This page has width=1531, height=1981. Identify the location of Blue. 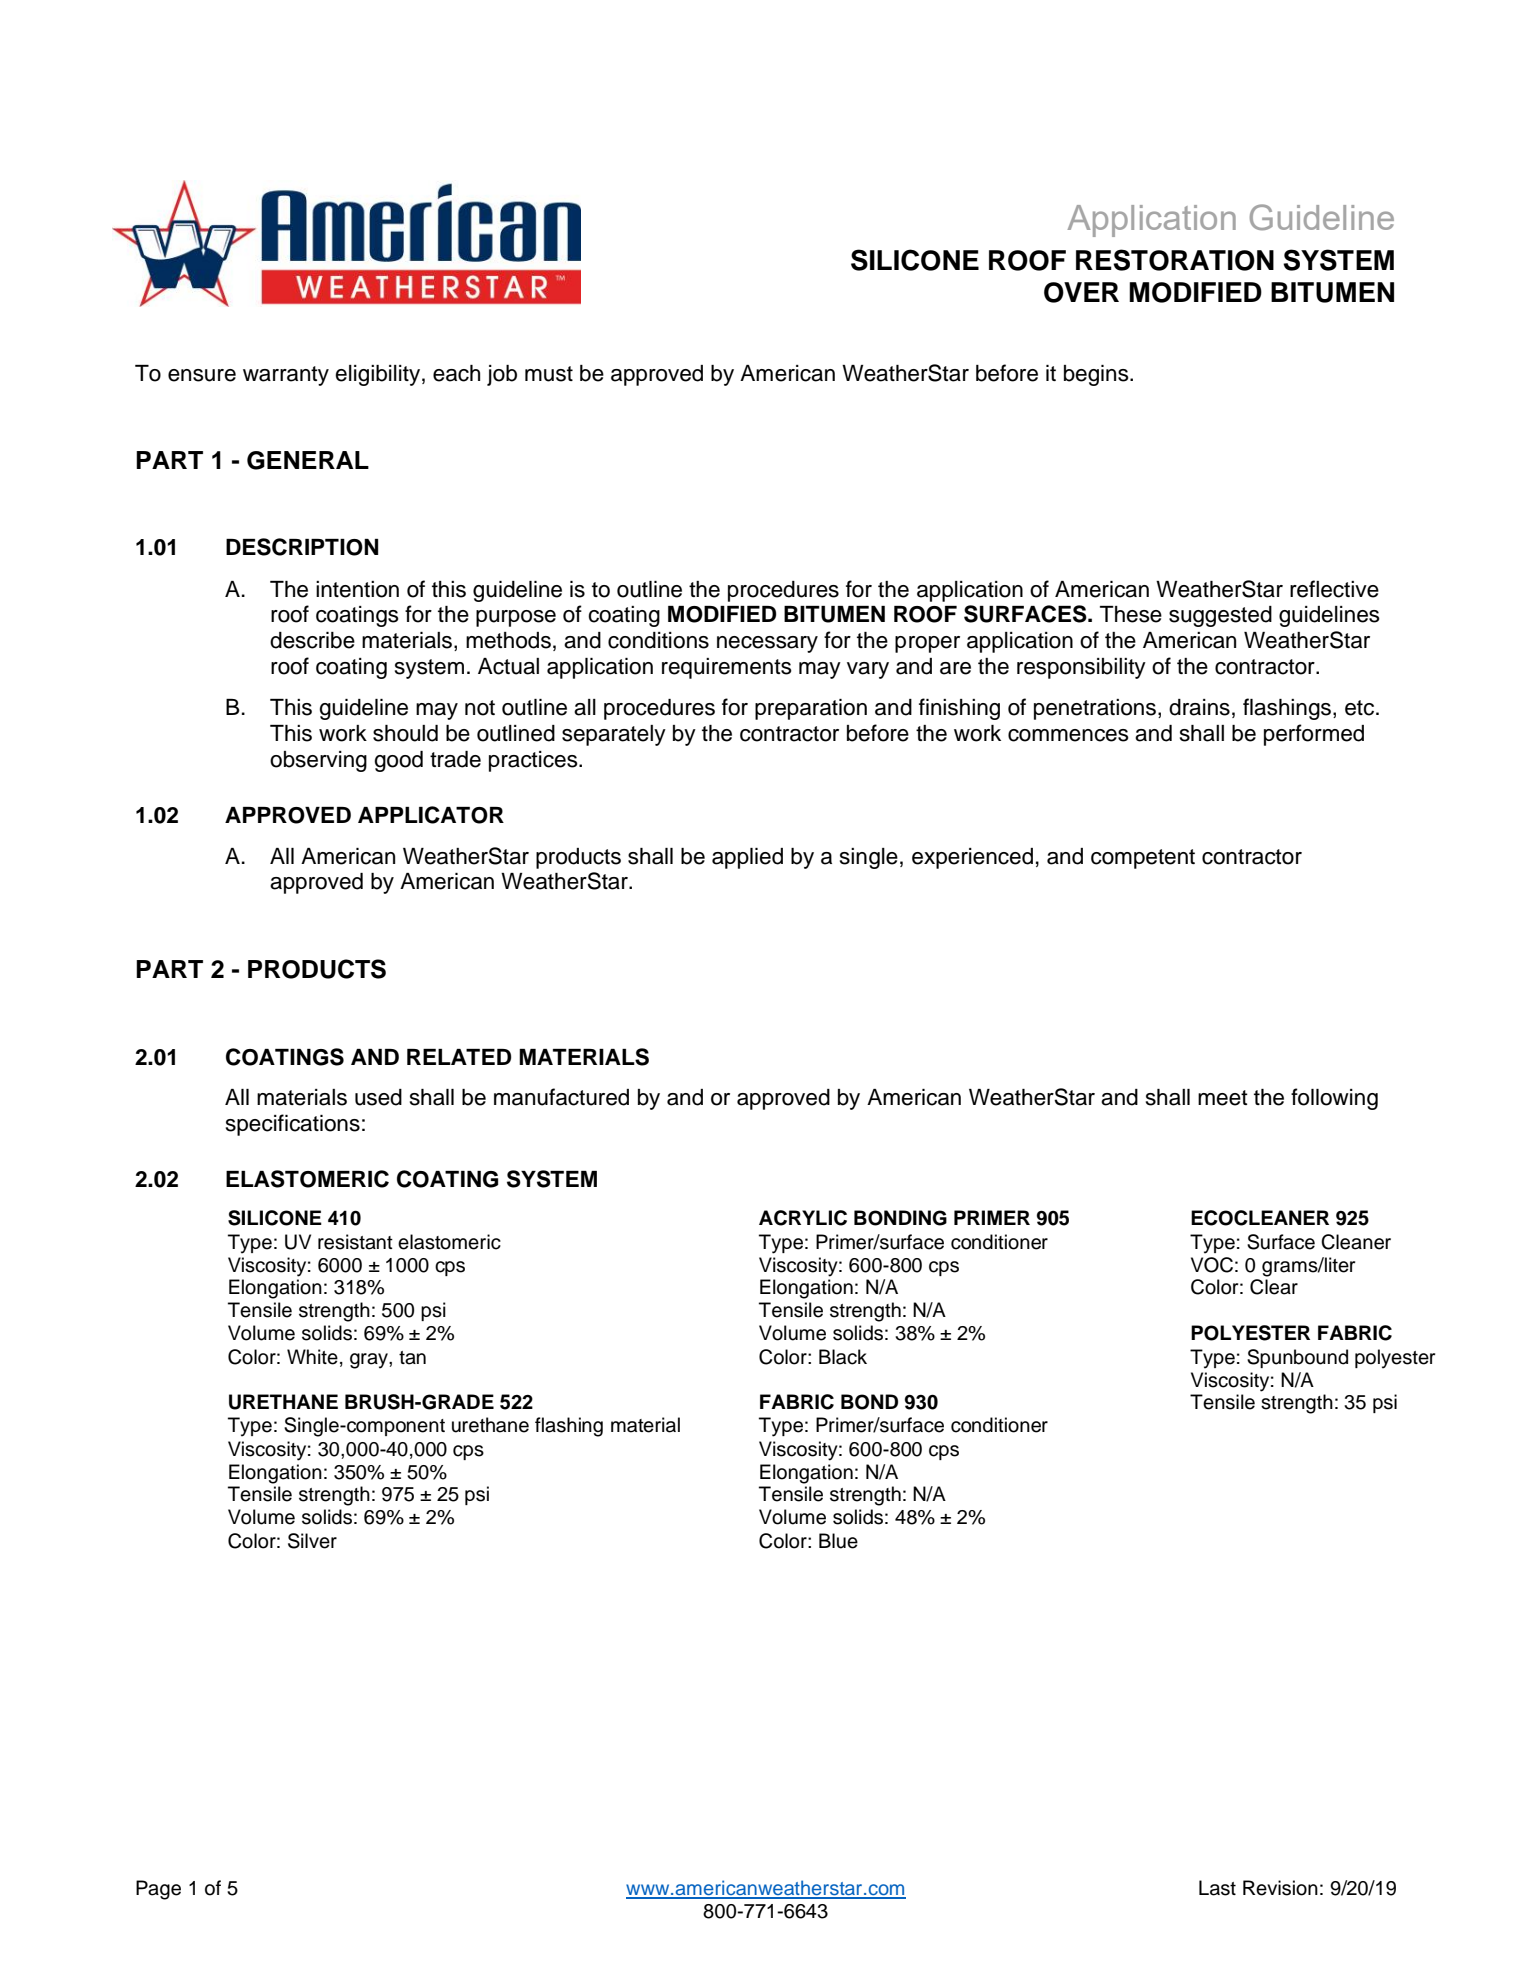
(838, 1541).
